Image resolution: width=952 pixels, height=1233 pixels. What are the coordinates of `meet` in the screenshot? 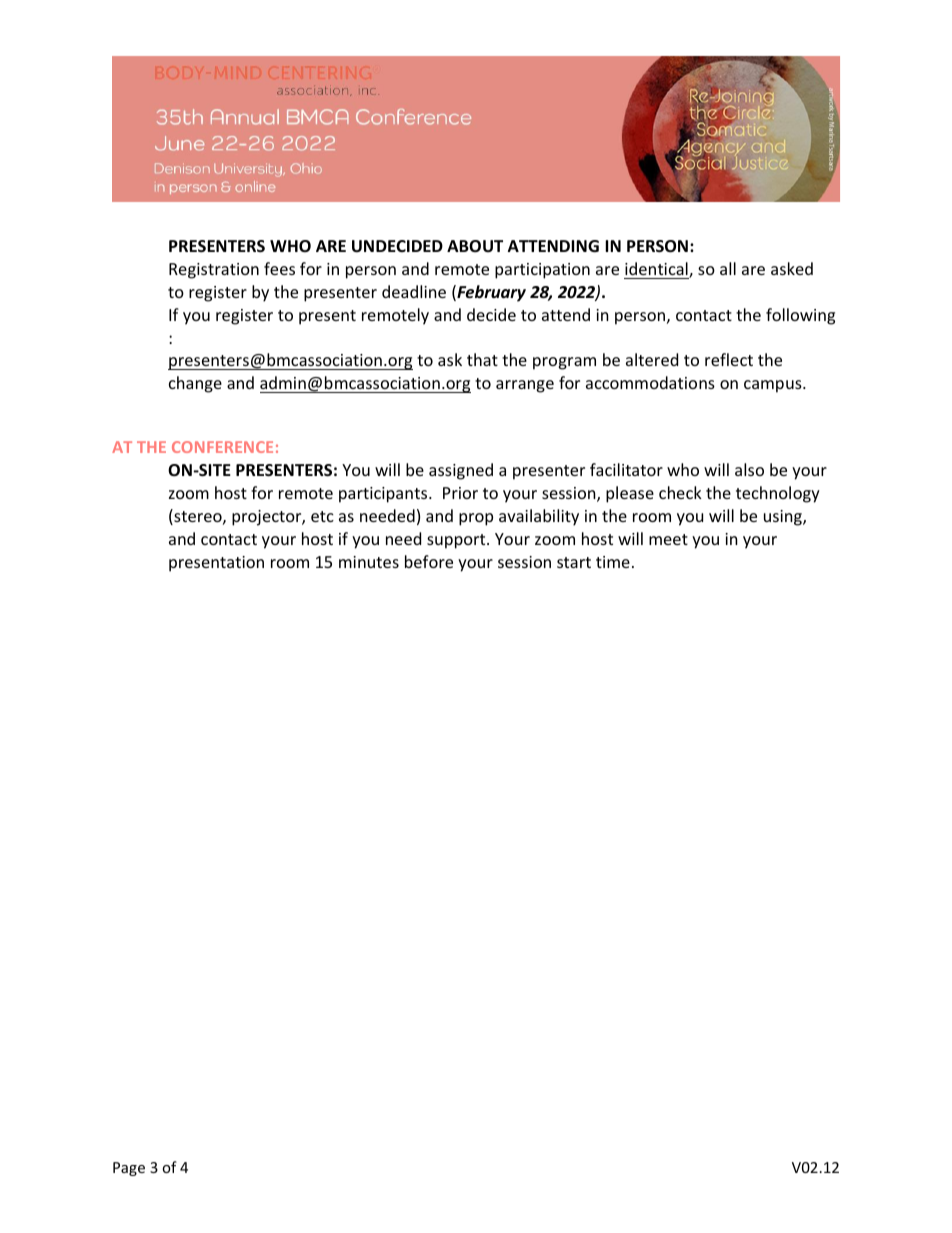 It's located at (668, 539).
